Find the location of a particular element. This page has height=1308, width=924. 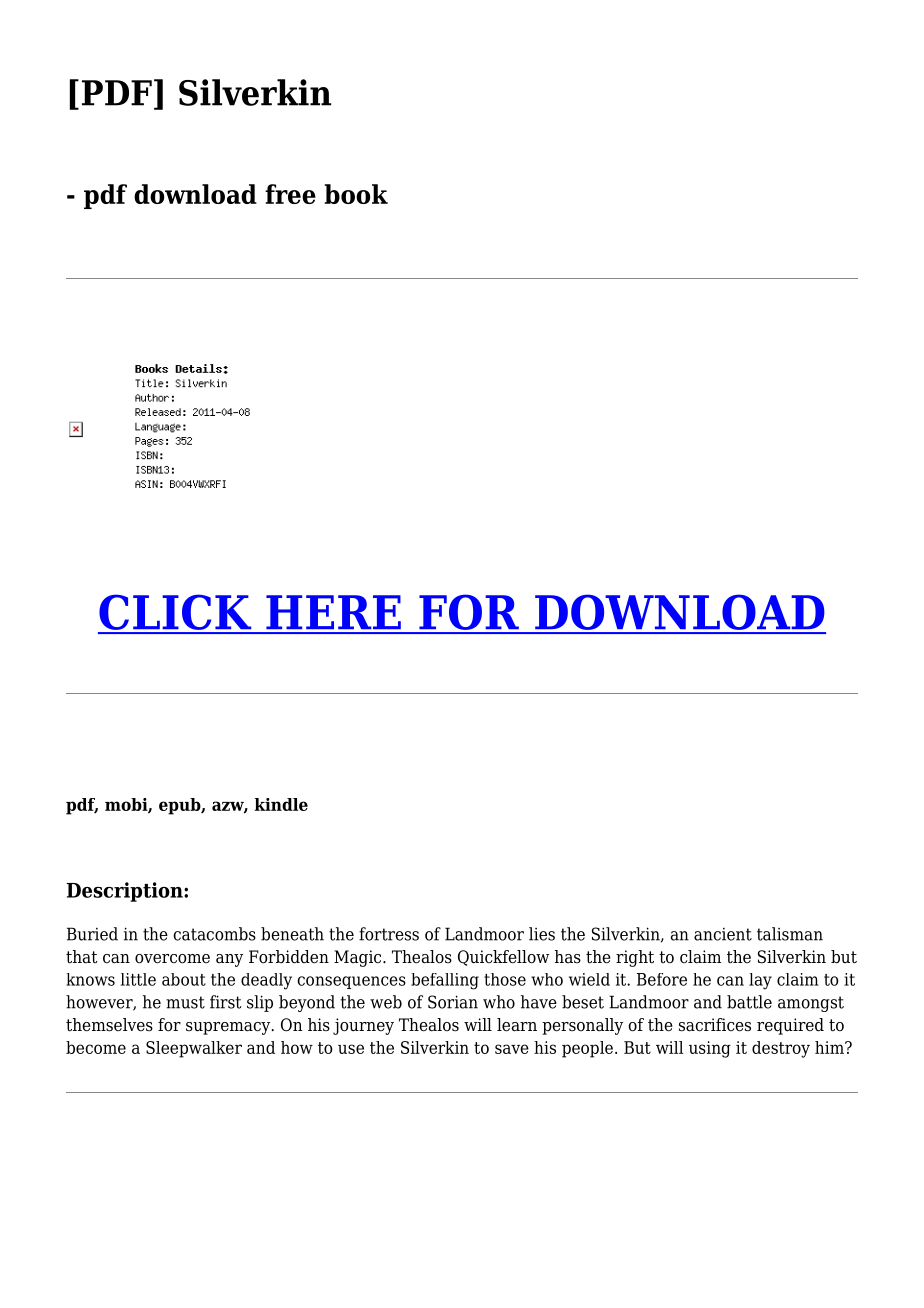

talisman is located at coordinates (790, 934).
